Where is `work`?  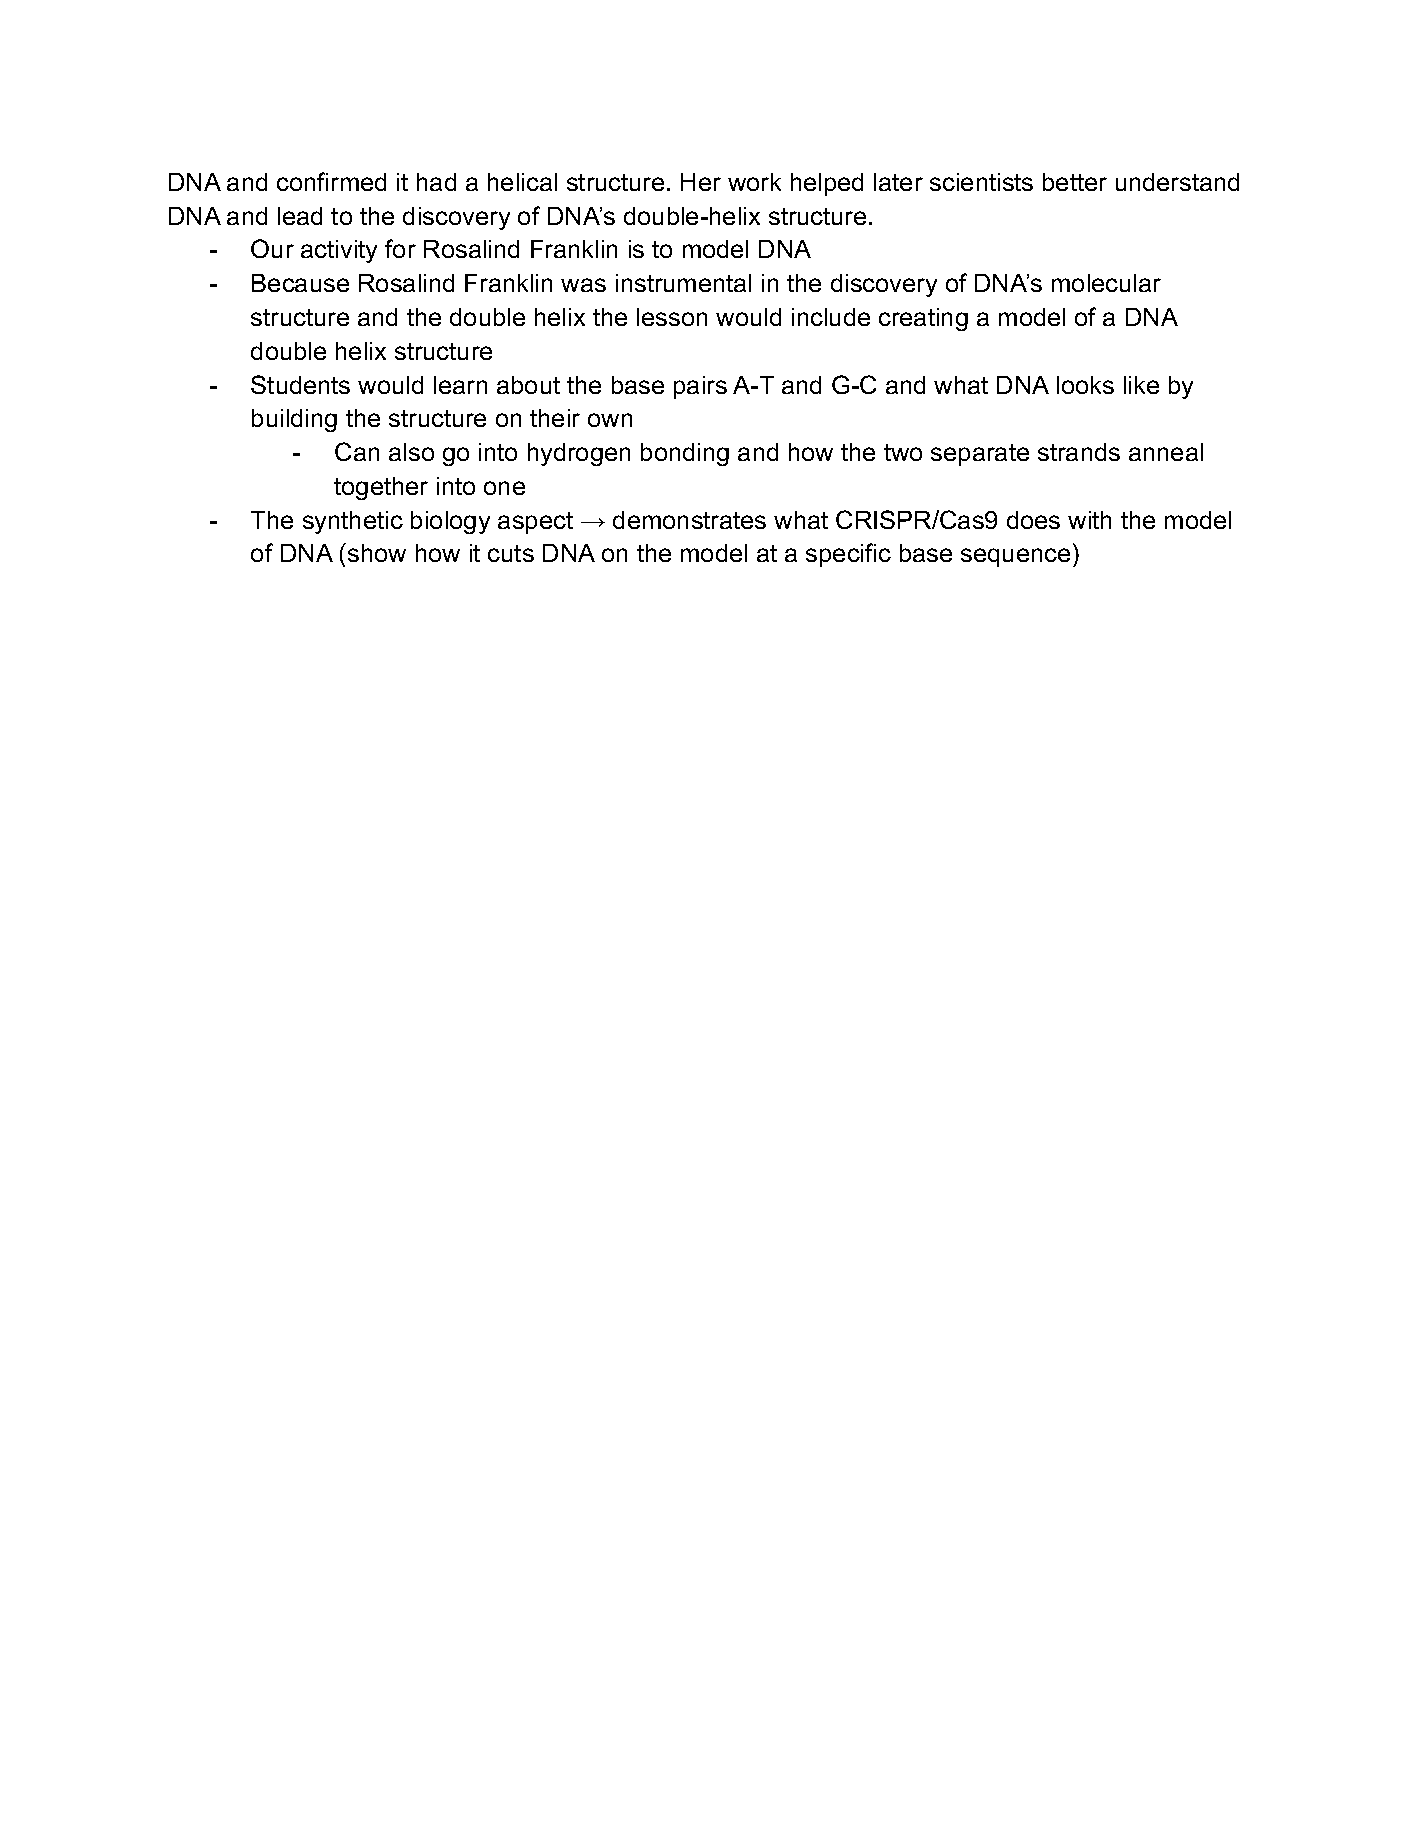
work is located at coordinates (754, 182).
